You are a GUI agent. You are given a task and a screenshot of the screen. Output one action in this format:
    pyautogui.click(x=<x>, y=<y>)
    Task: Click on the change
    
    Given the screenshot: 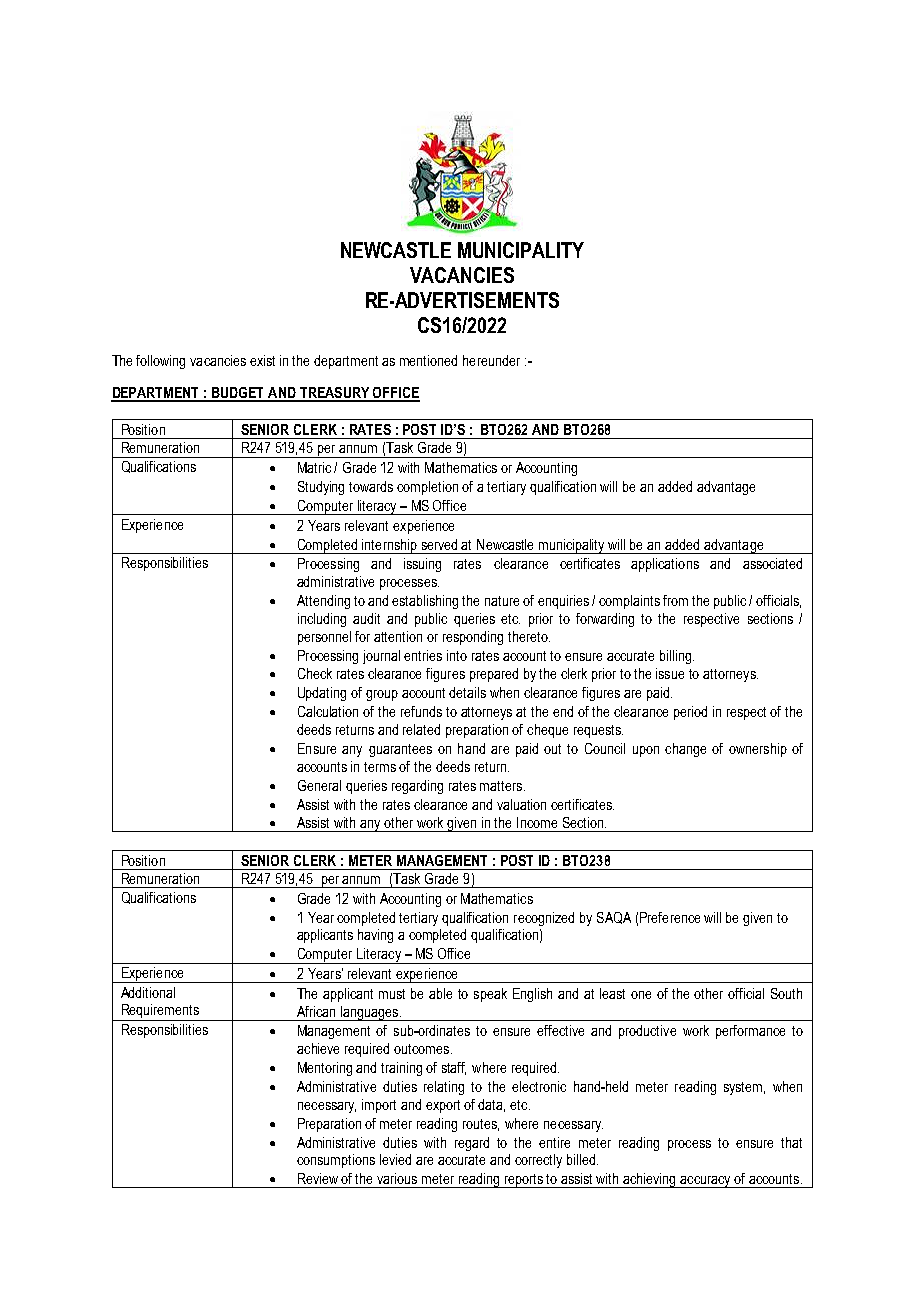 What is the action you would take?
    pyautogui.click(x=685, y=750)
